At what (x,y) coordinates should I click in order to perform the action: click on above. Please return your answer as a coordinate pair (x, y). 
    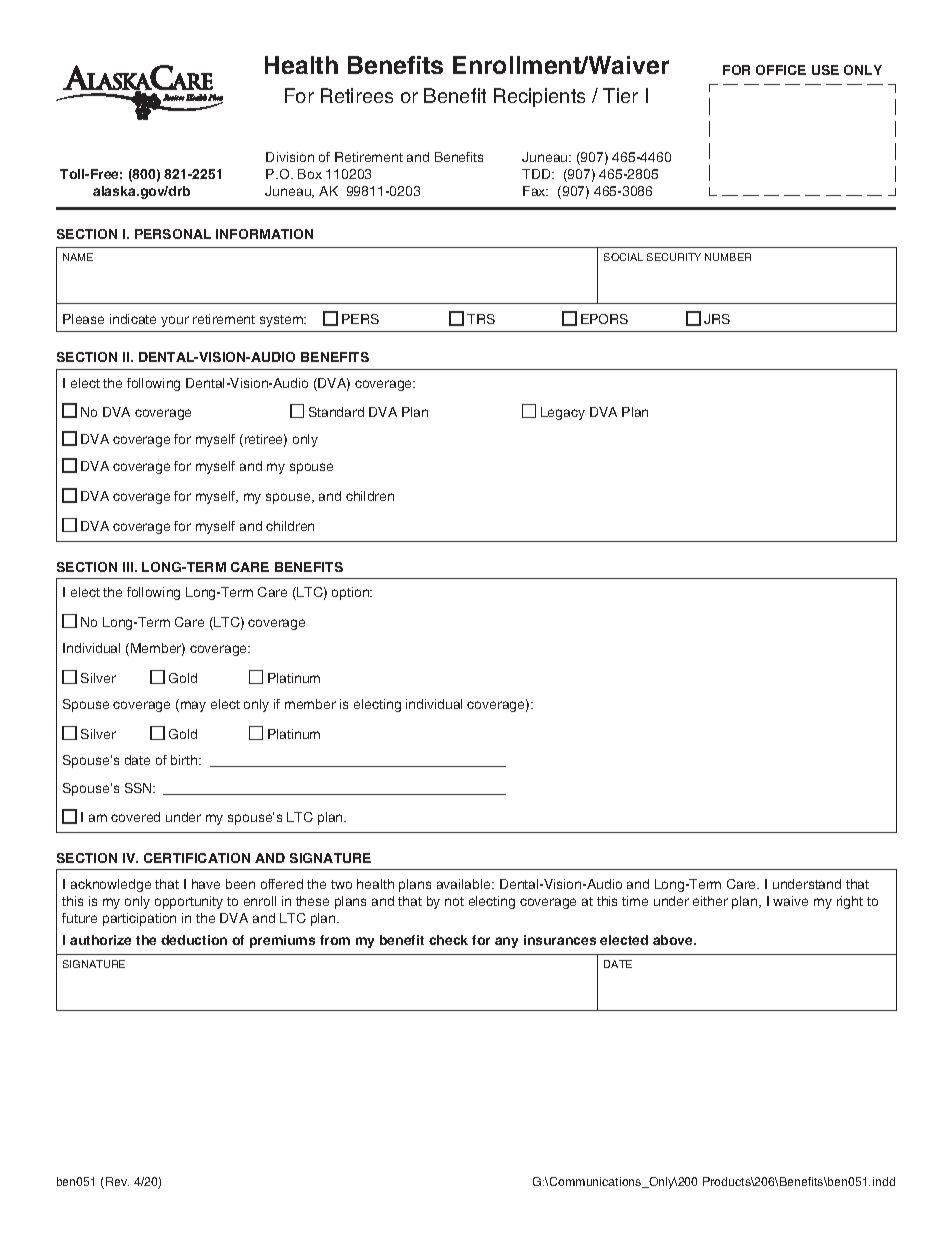
    Looking at the image, I should click on (674, 940).
